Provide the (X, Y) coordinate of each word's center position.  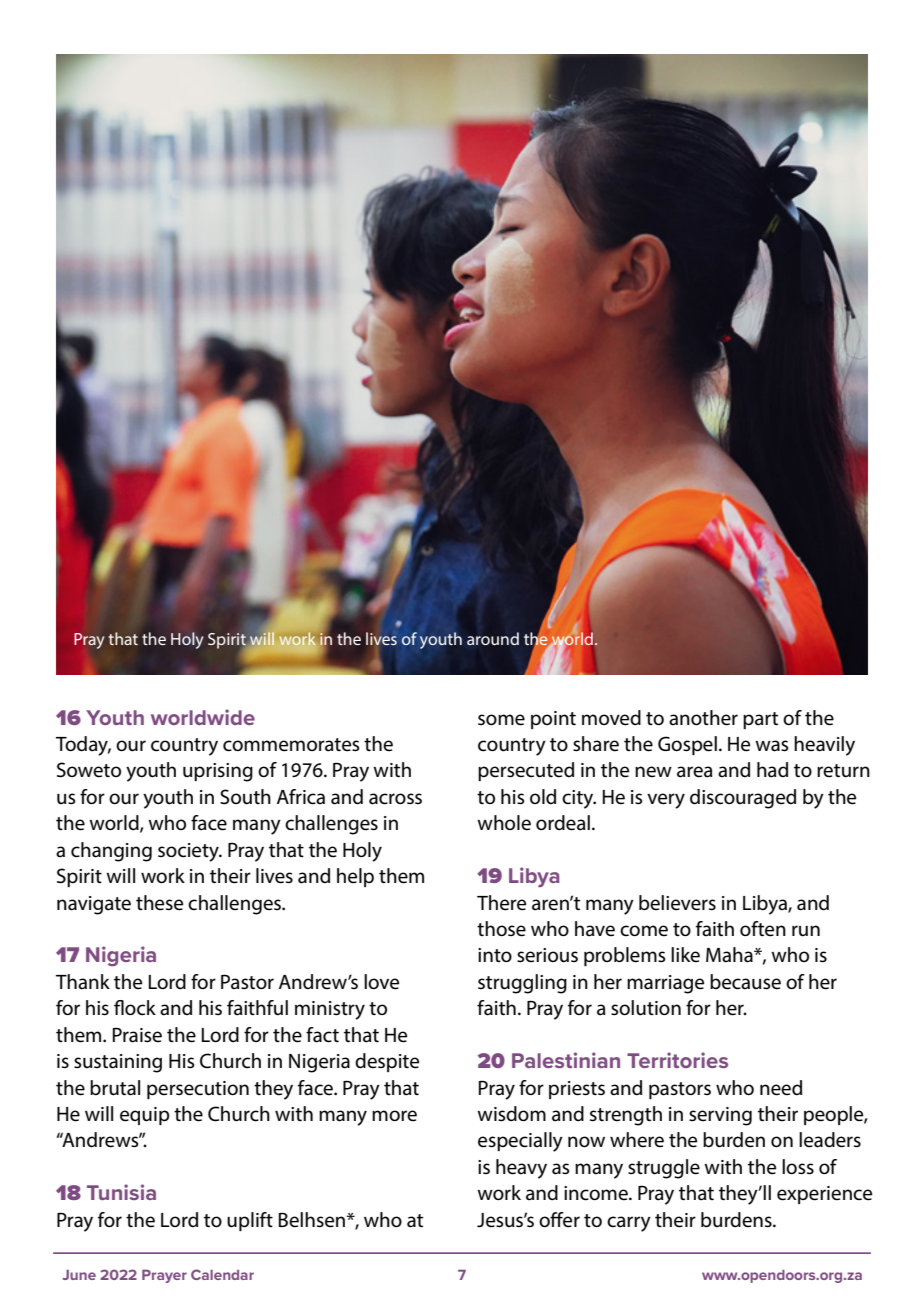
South (245, 797)
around (493, 638)
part (760, 720)
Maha (730, 955)
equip (145, 1116)
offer (559, 1220)
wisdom (511, 1114)
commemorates (291, 745)
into (495, 955)
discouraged (743, 799)
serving (720, 1116)
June (79, 1275)
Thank (83, 982)
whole (504, 823)
